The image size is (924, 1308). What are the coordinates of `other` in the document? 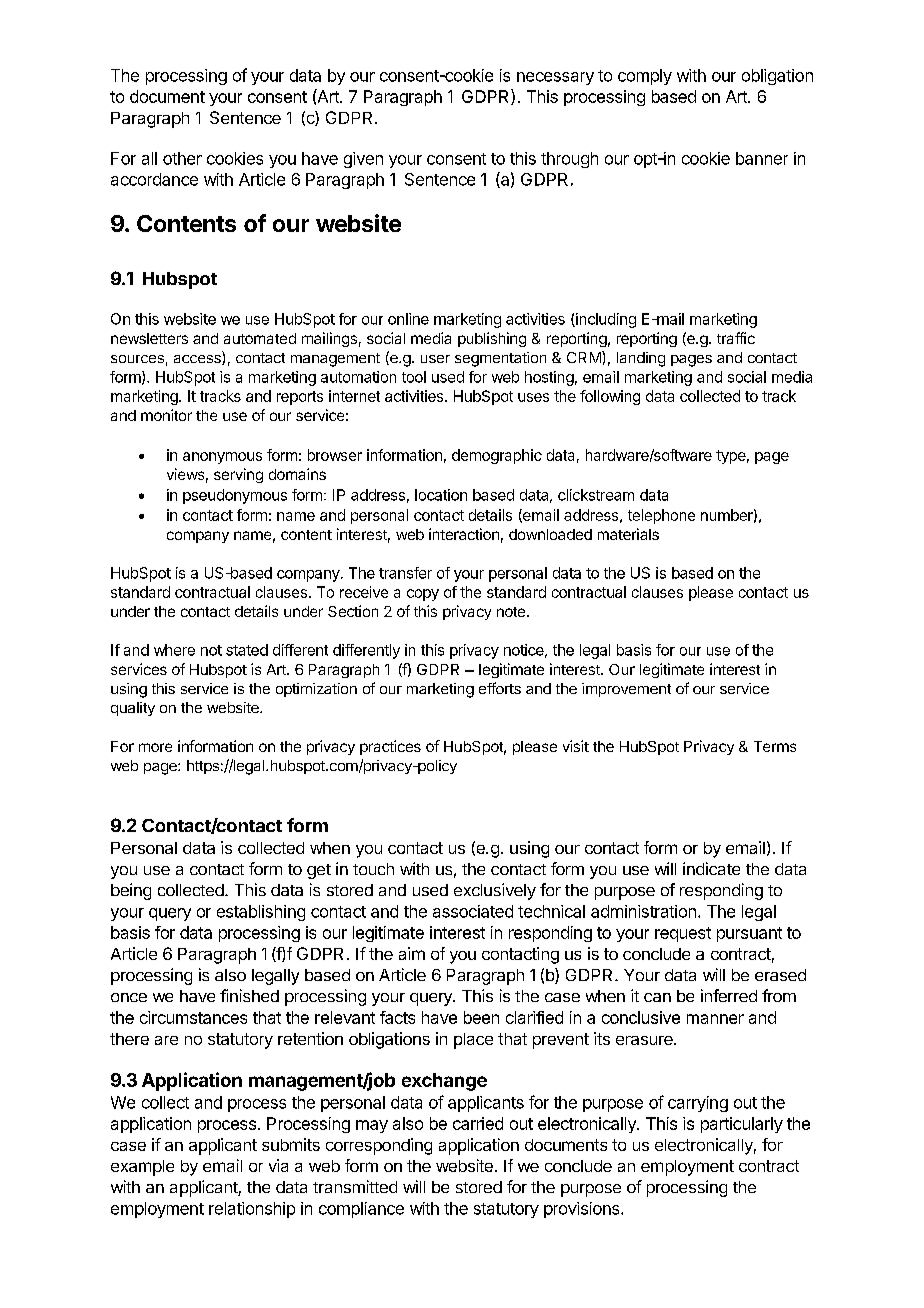 It's located at (182, 158).
